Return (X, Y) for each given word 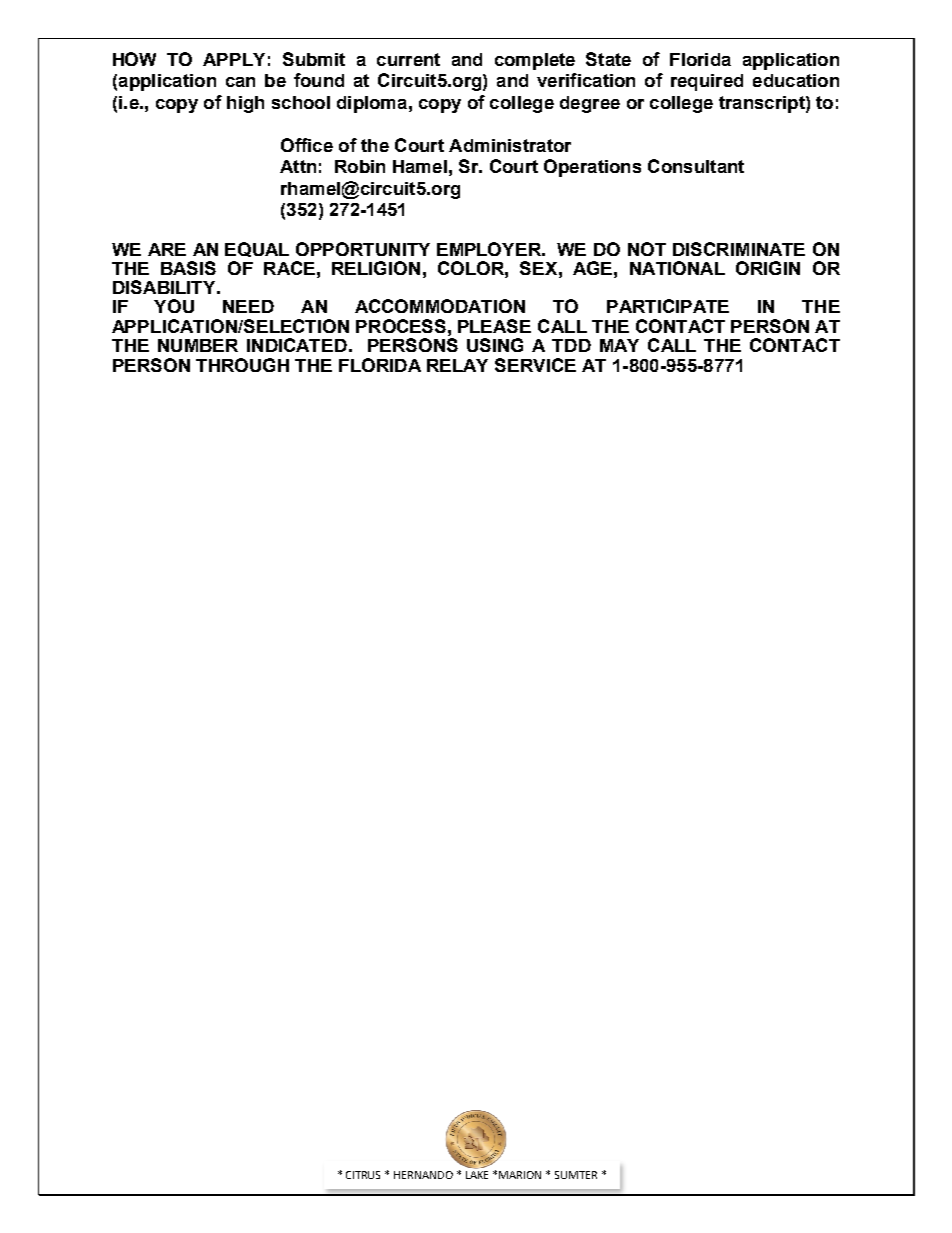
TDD (571, 345)
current (408, 59)
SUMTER (576, 1175)
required (707, 82)
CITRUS (363, 1175)
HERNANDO (423, 1175)
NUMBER (198, 345)
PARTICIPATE (668, 306)
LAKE (477, 1175)
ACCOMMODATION (440, 306)
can (240, 82)
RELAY (457, 365)
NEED (248, 306)
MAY (619, 345)
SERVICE (535, 365)
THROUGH (242, 365)
